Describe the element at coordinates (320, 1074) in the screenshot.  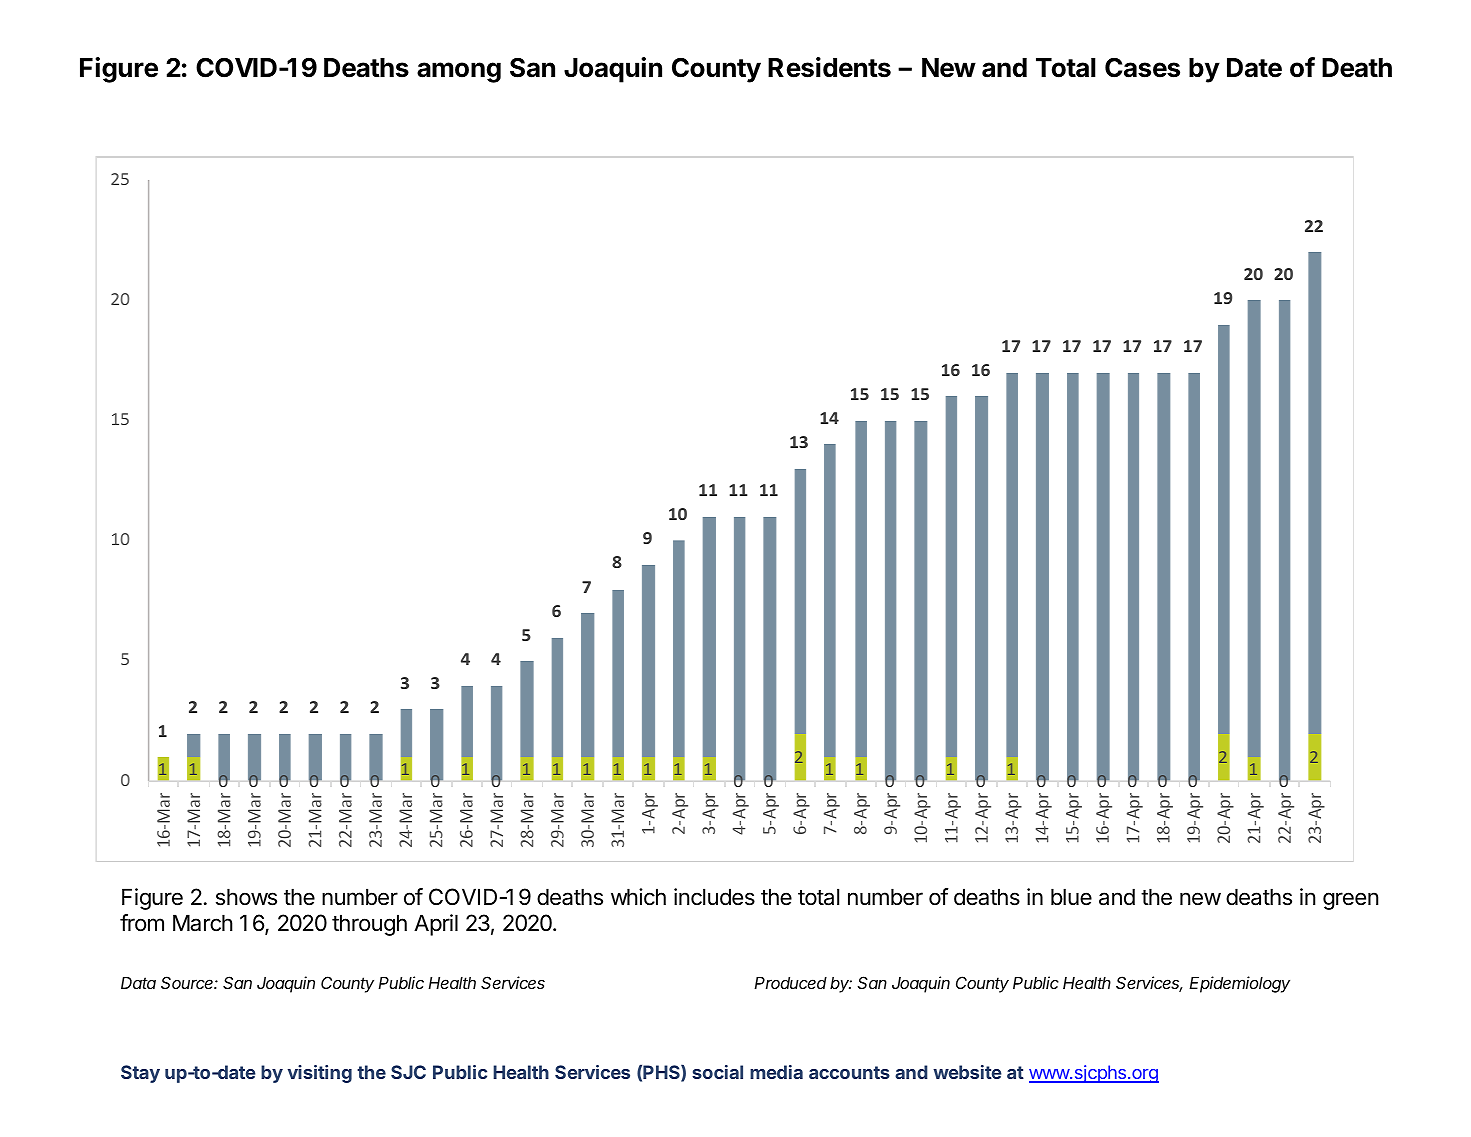
I see `visiting` at that location.
